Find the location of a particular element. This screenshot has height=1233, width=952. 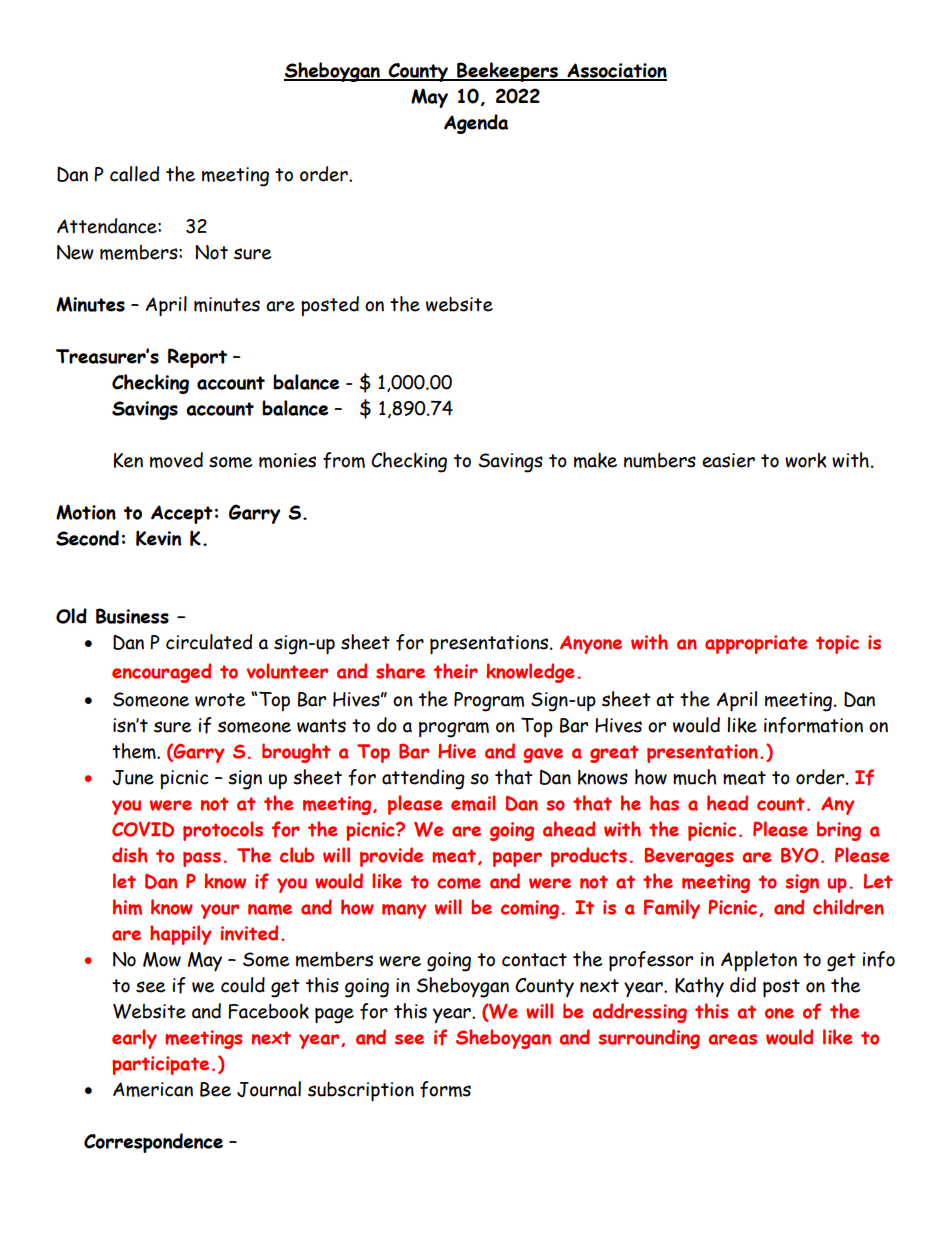

Association is located at coordinates (616, 71).
